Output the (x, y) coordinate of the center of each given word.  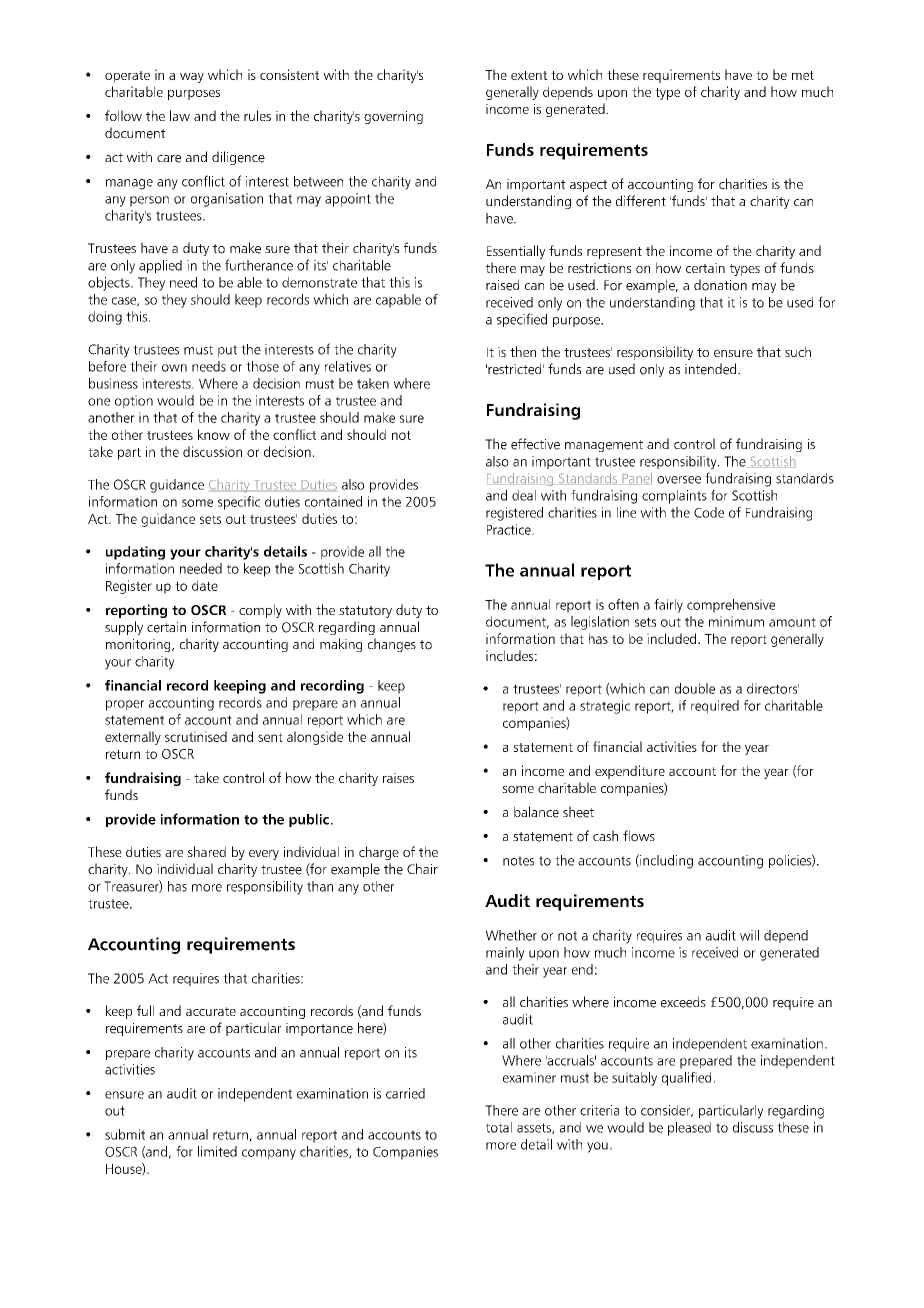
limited (217, 1151)
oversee (679, 480)
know (214, 434)
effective (535, 444)
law (180, 115)
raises (398, 778)
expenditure (630, 772)
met (803, 75)
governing (393, 117)
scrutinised (196, 736)
